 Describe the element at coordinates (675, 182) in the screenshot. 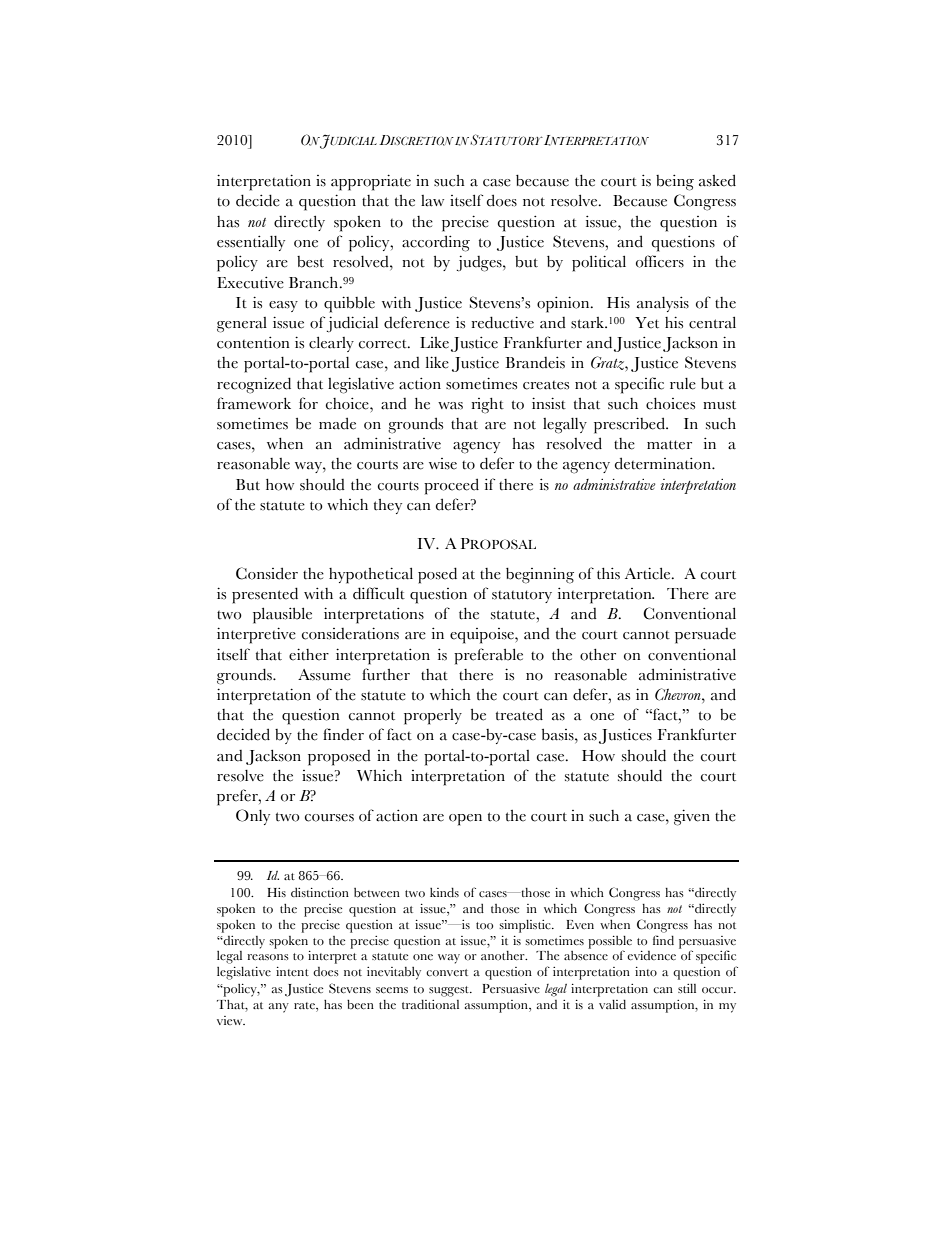

I see `being` at that location.
